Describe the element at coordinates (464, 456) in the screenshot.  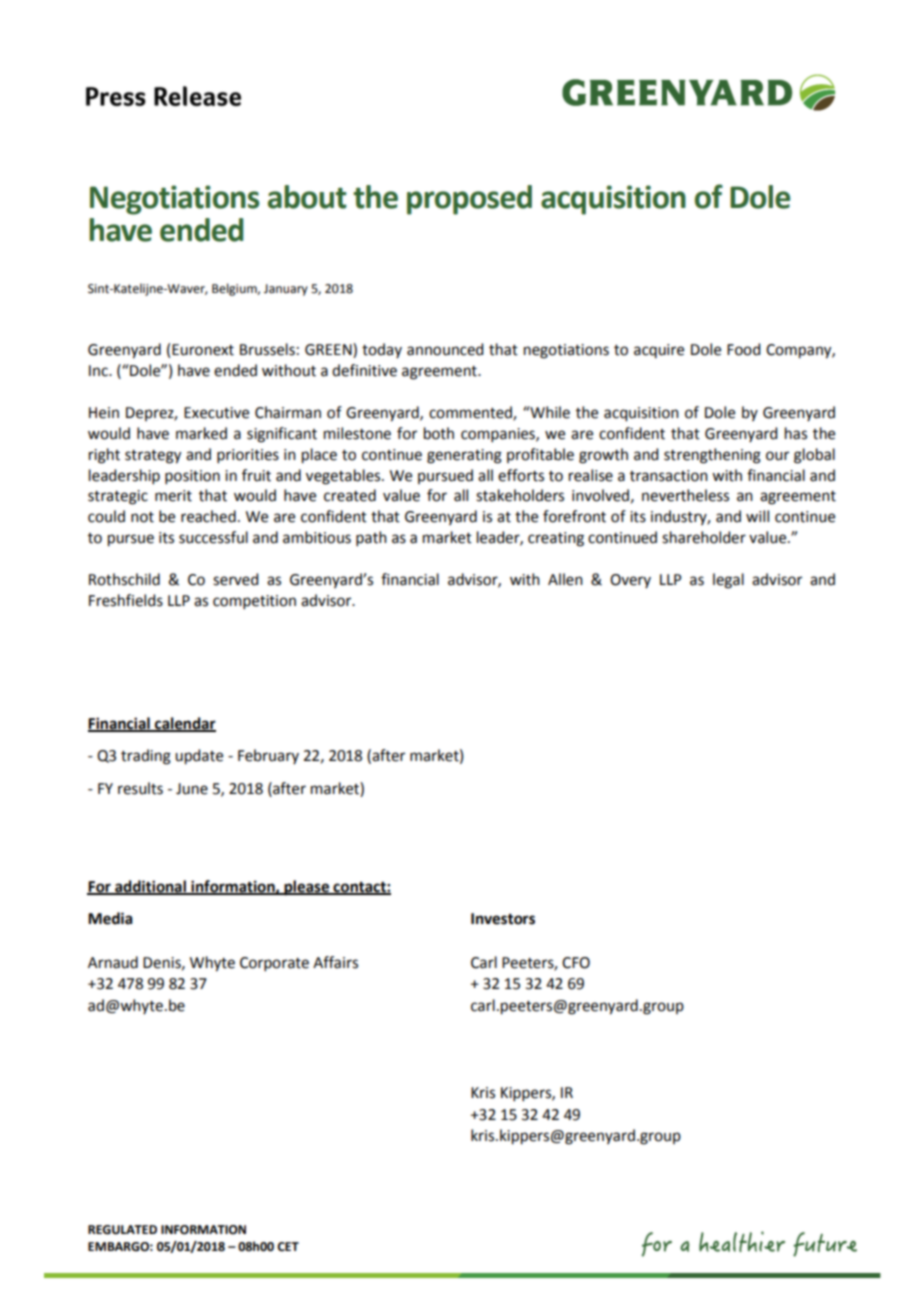
I see `generating` at that location.
